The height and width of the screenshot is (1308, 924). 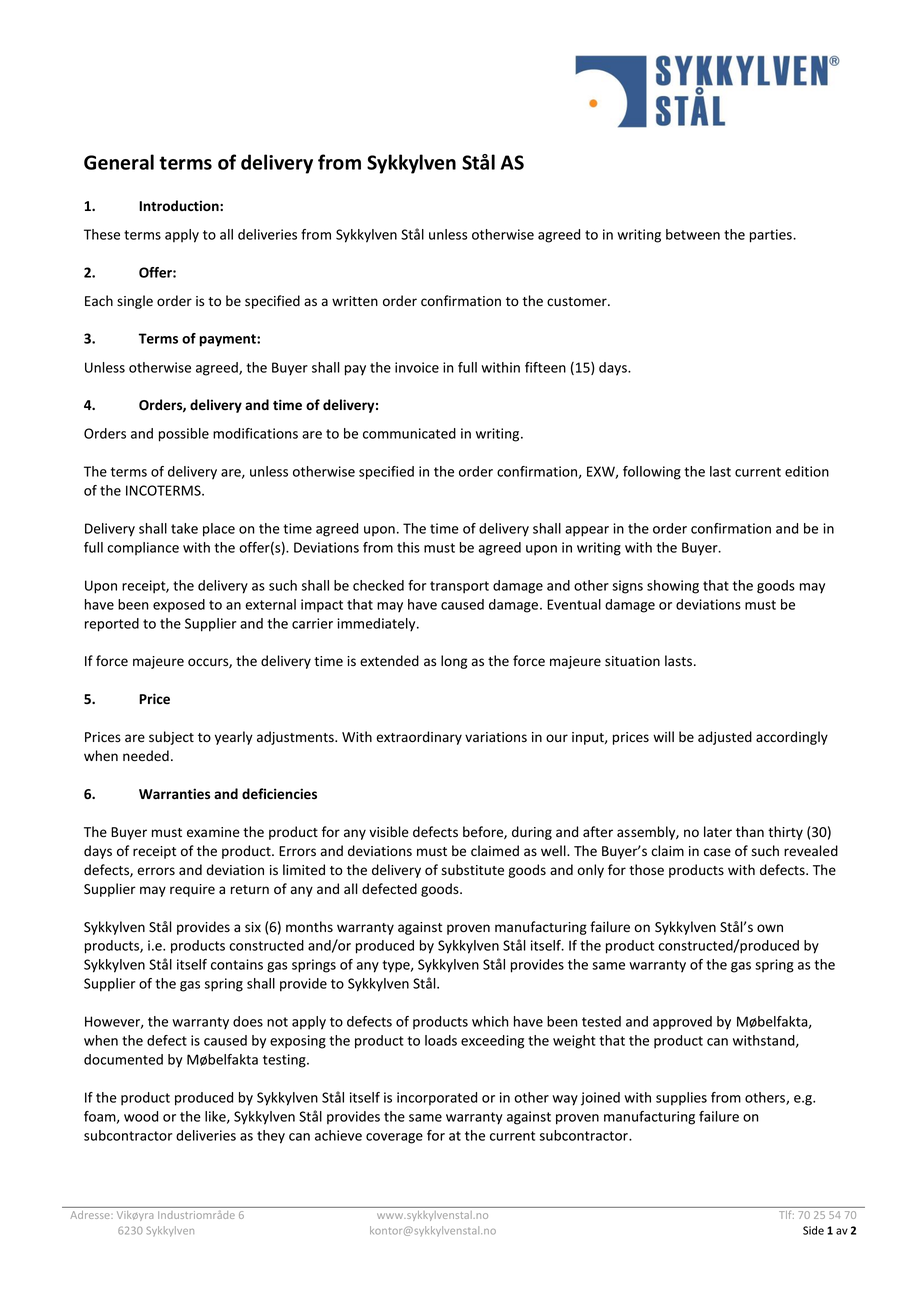 What do you see at coordinates (355, 301) in the screenshot?
I see `written` at bounding box center [355, 301].
